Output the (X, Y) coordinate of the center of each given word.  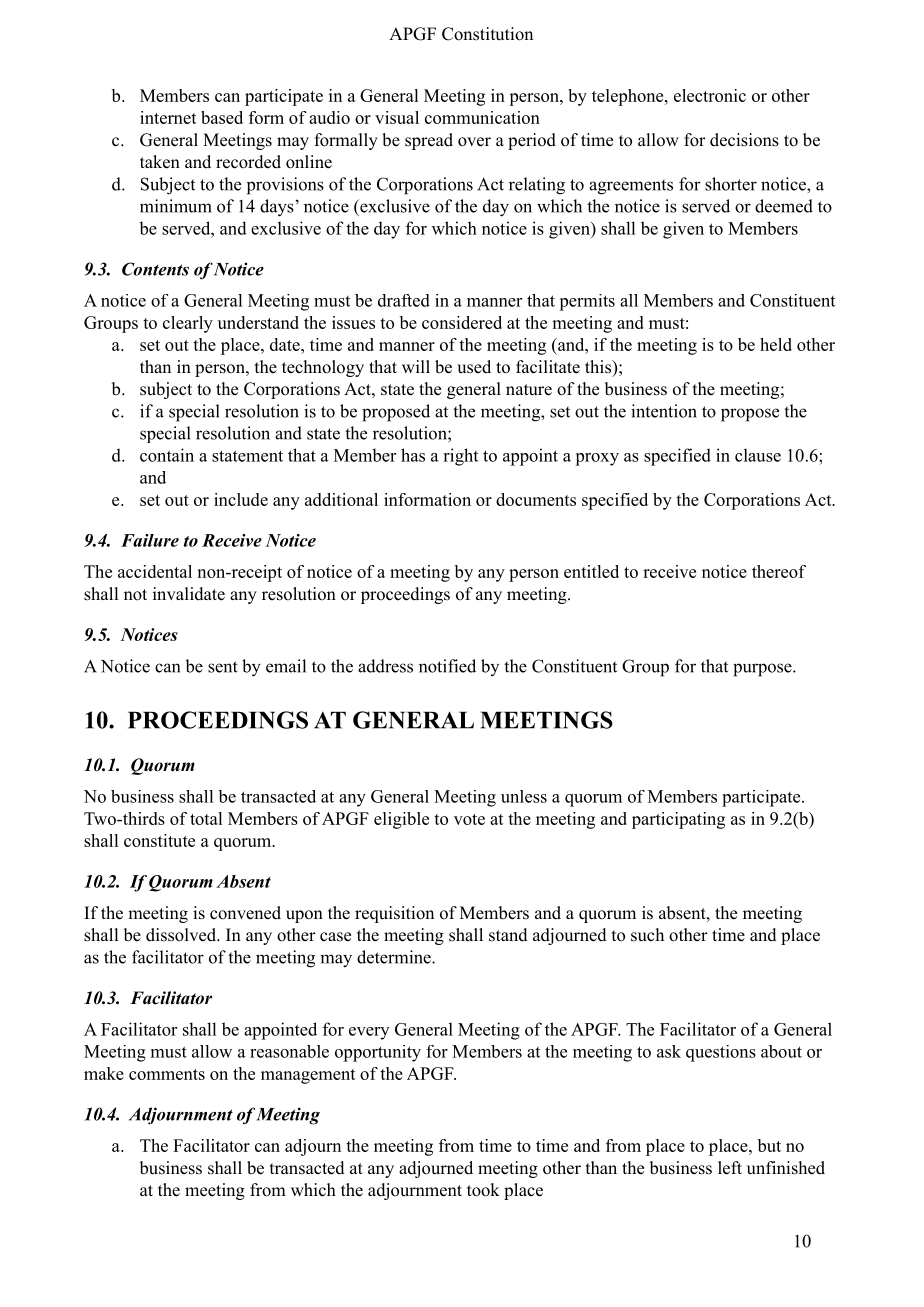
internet (168, 117)
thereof (779, 571)
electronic (710, 95)
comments (167, 1074)
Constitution (487, 34)
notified (447, 666)
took (483, 1190)
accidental (155, 571)
